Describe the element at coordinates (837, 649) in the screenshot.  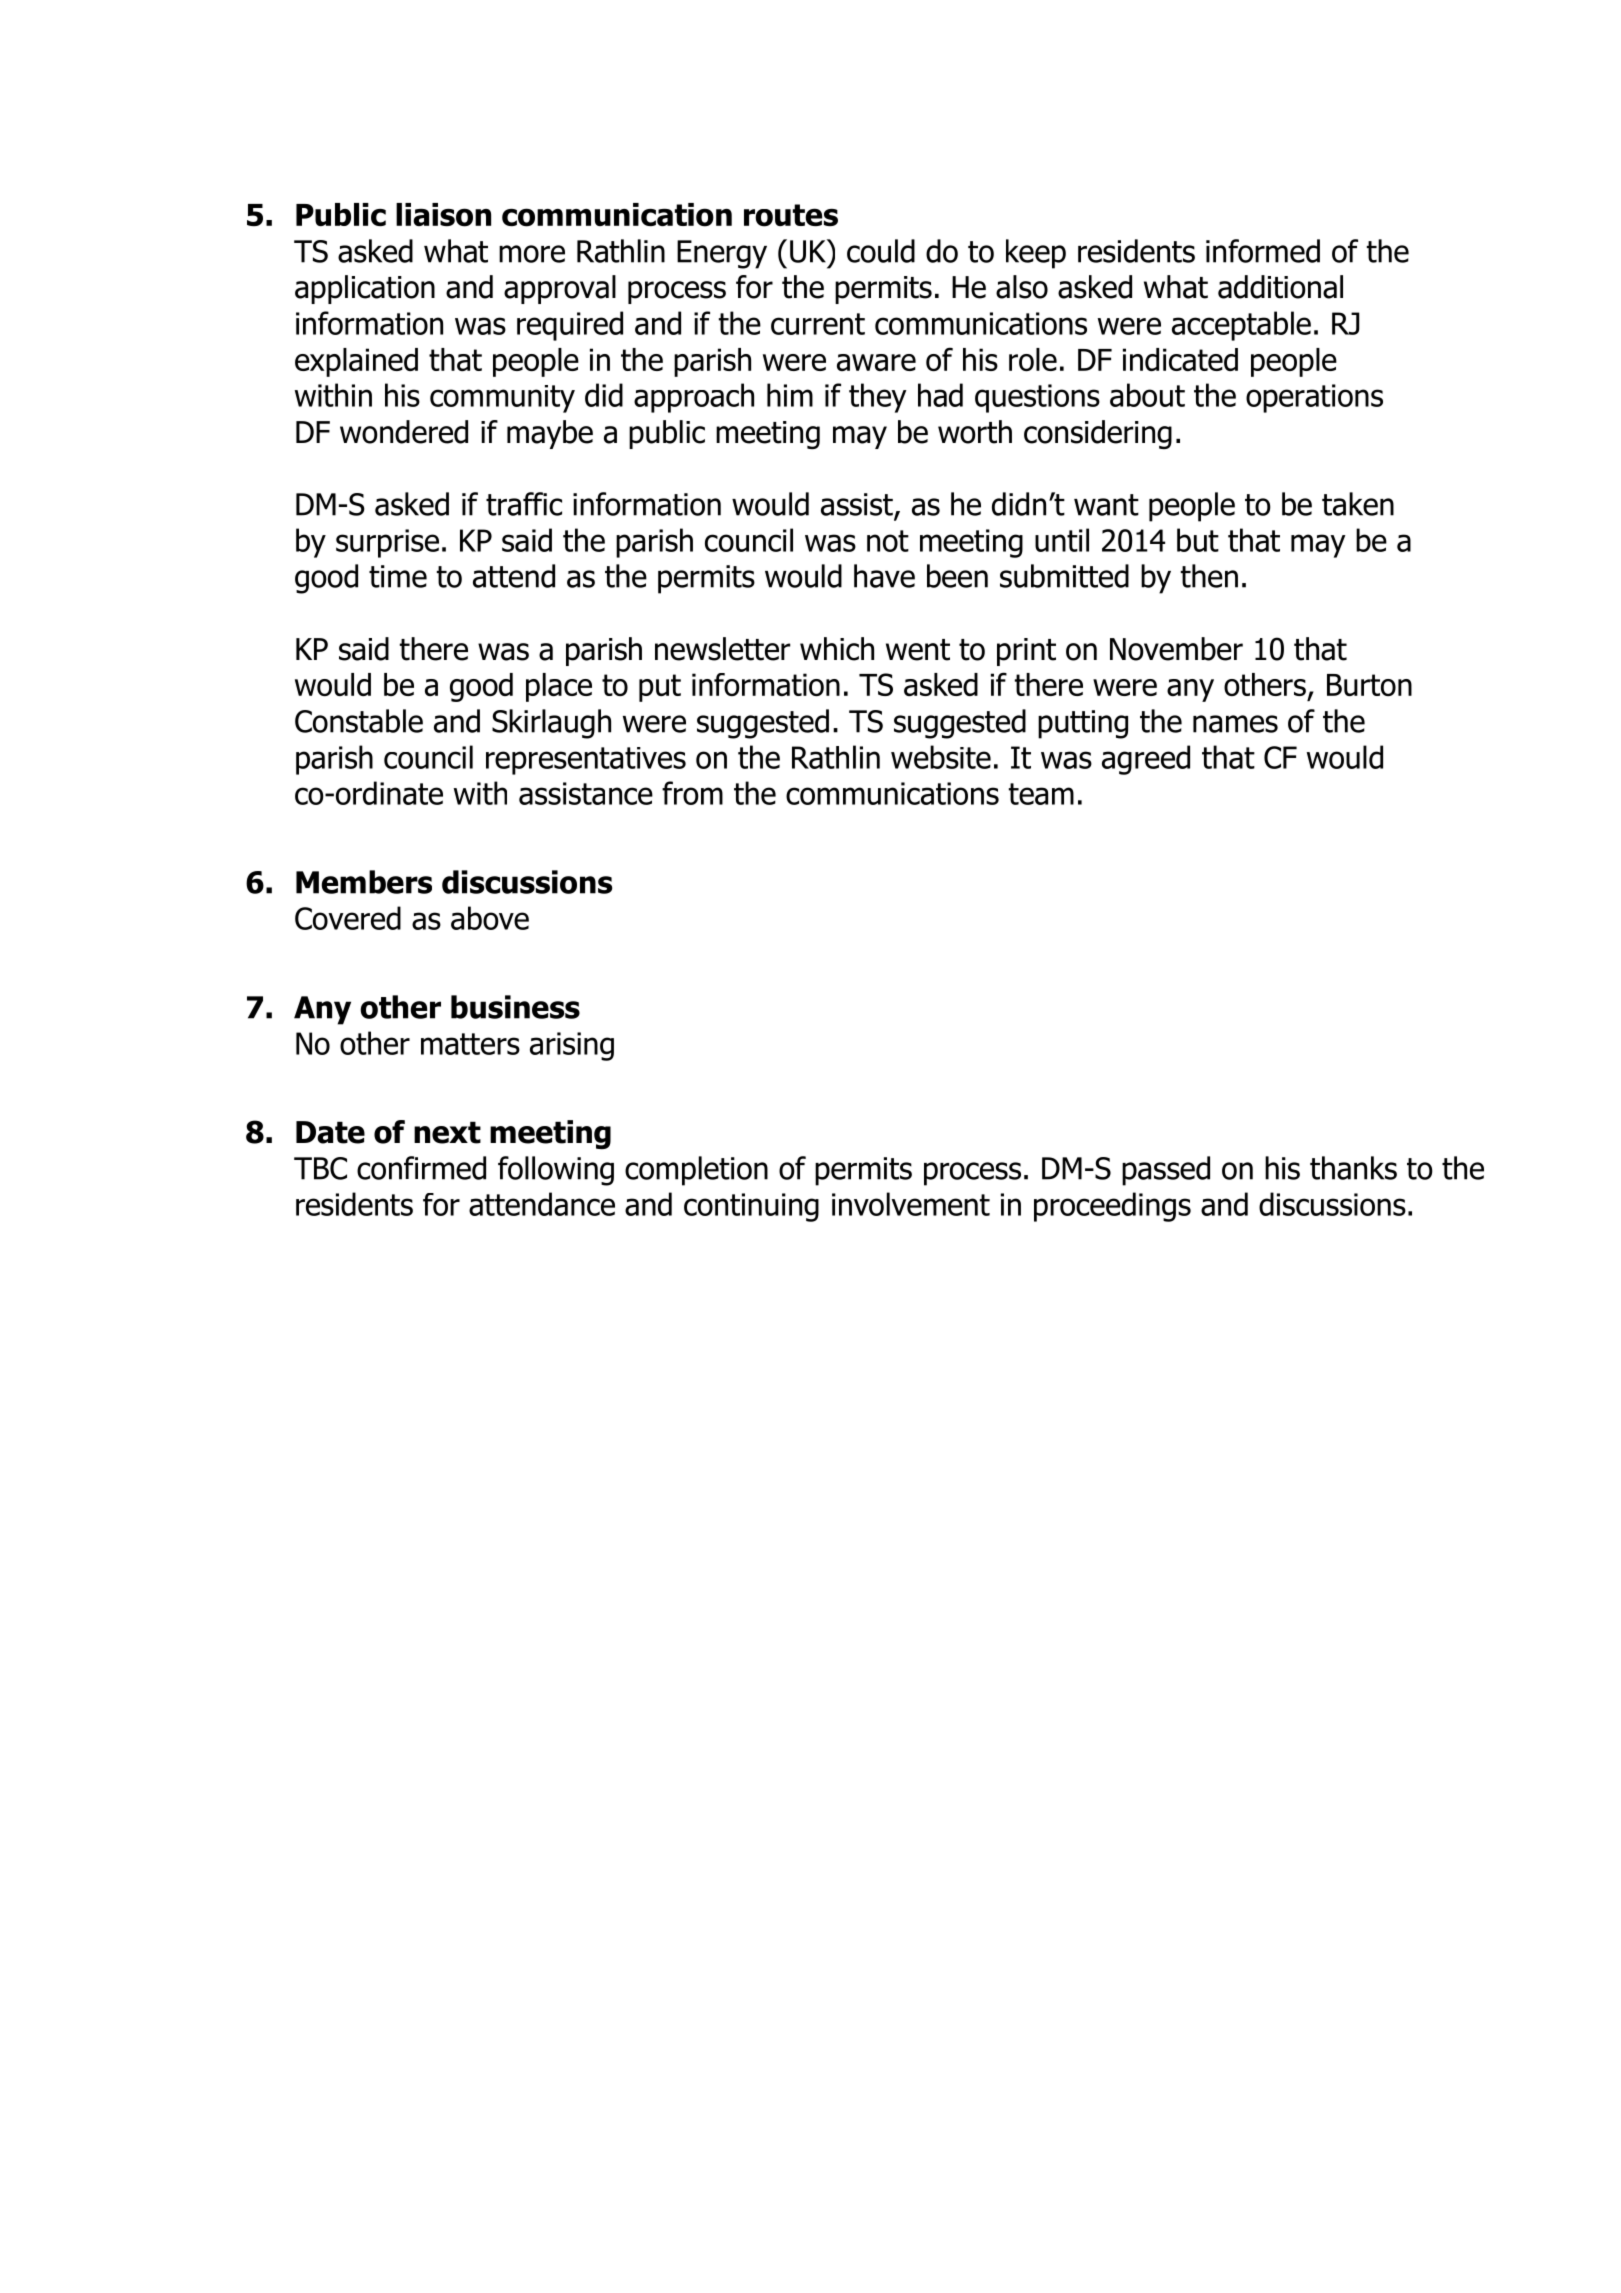
I see `which` at that location.
